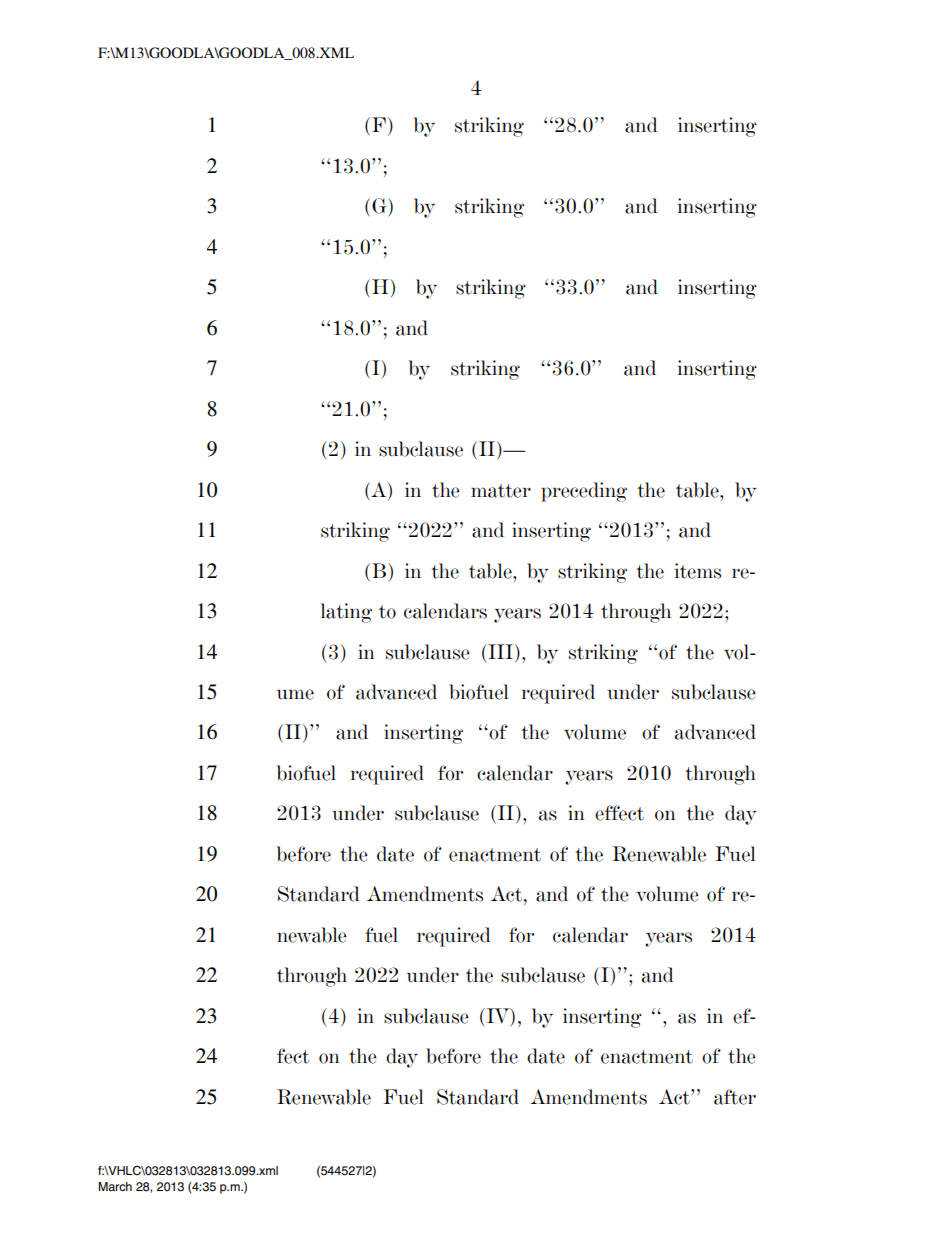 The image size is (952, 1233). I want to click on III, so click(499, 651).
